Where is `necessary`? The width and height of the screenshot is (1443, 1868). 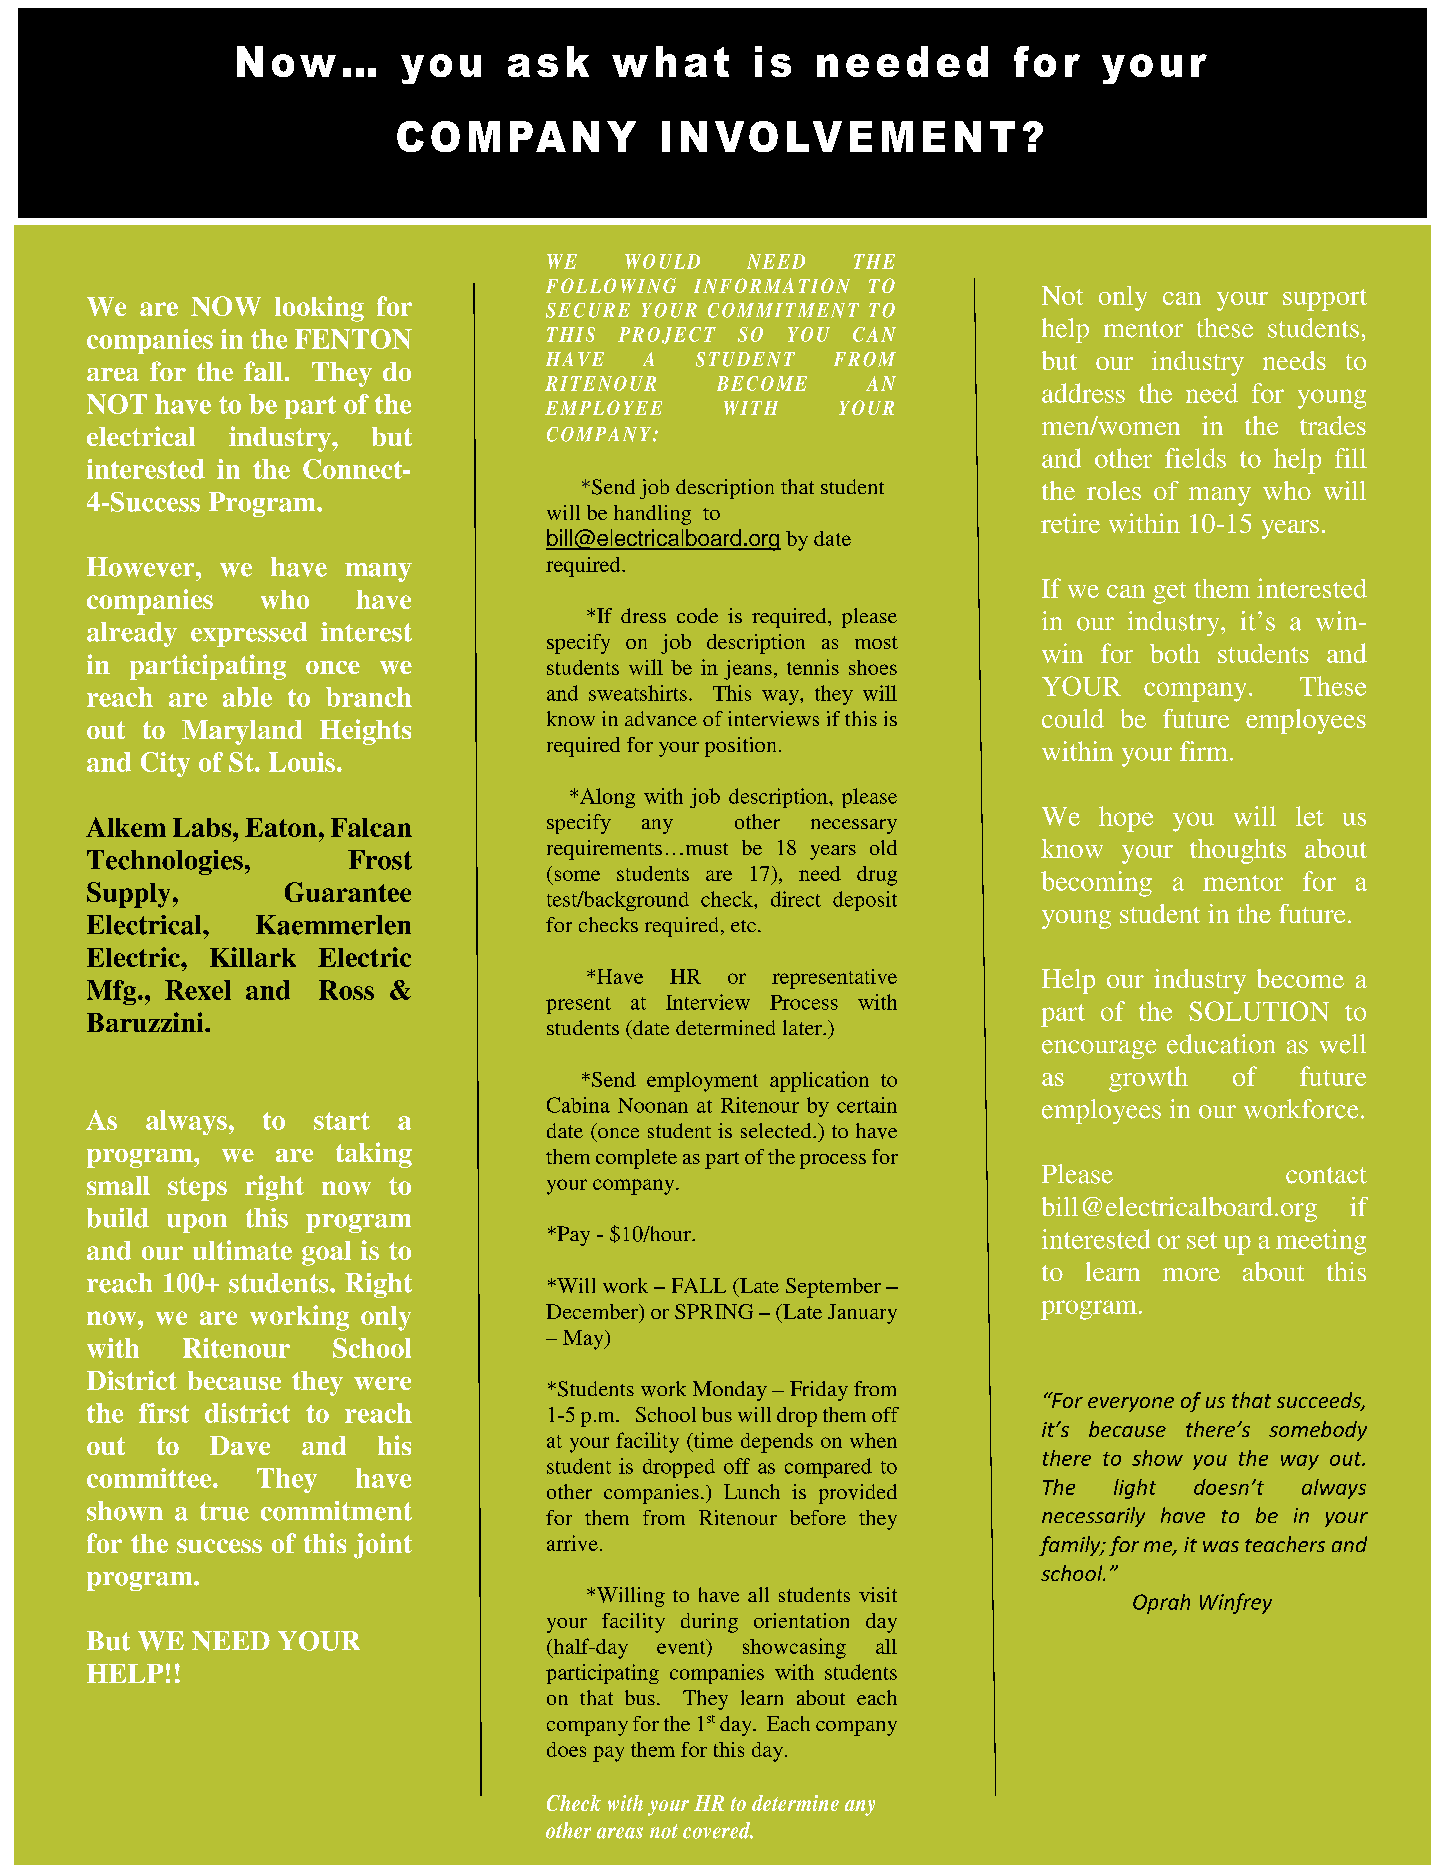 necessary is located at coordinates (854, 826).
